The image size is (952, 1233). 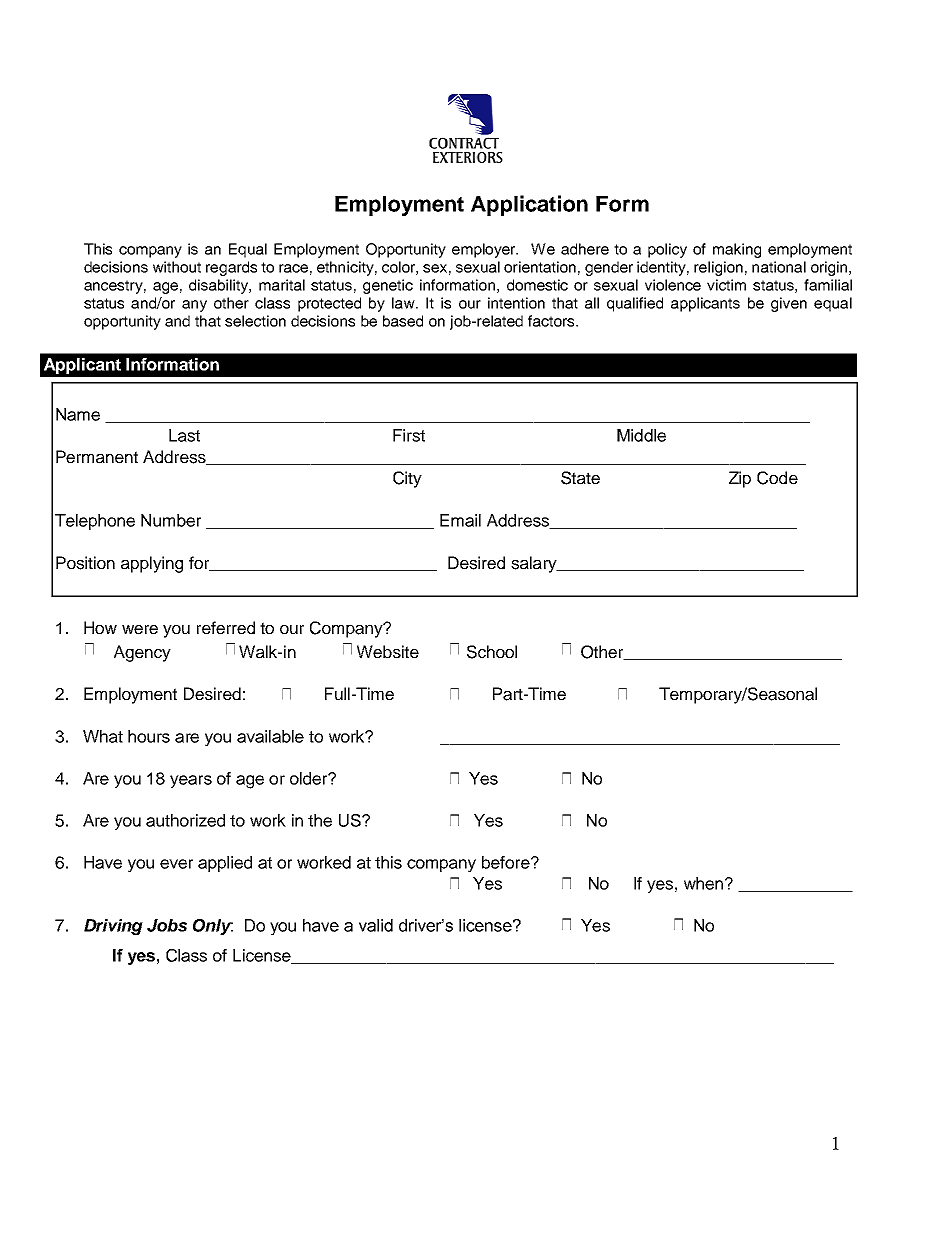 What do you see at coordinates (460, 520) in the image?
I see `Email` at bounding box center [460, 520].
